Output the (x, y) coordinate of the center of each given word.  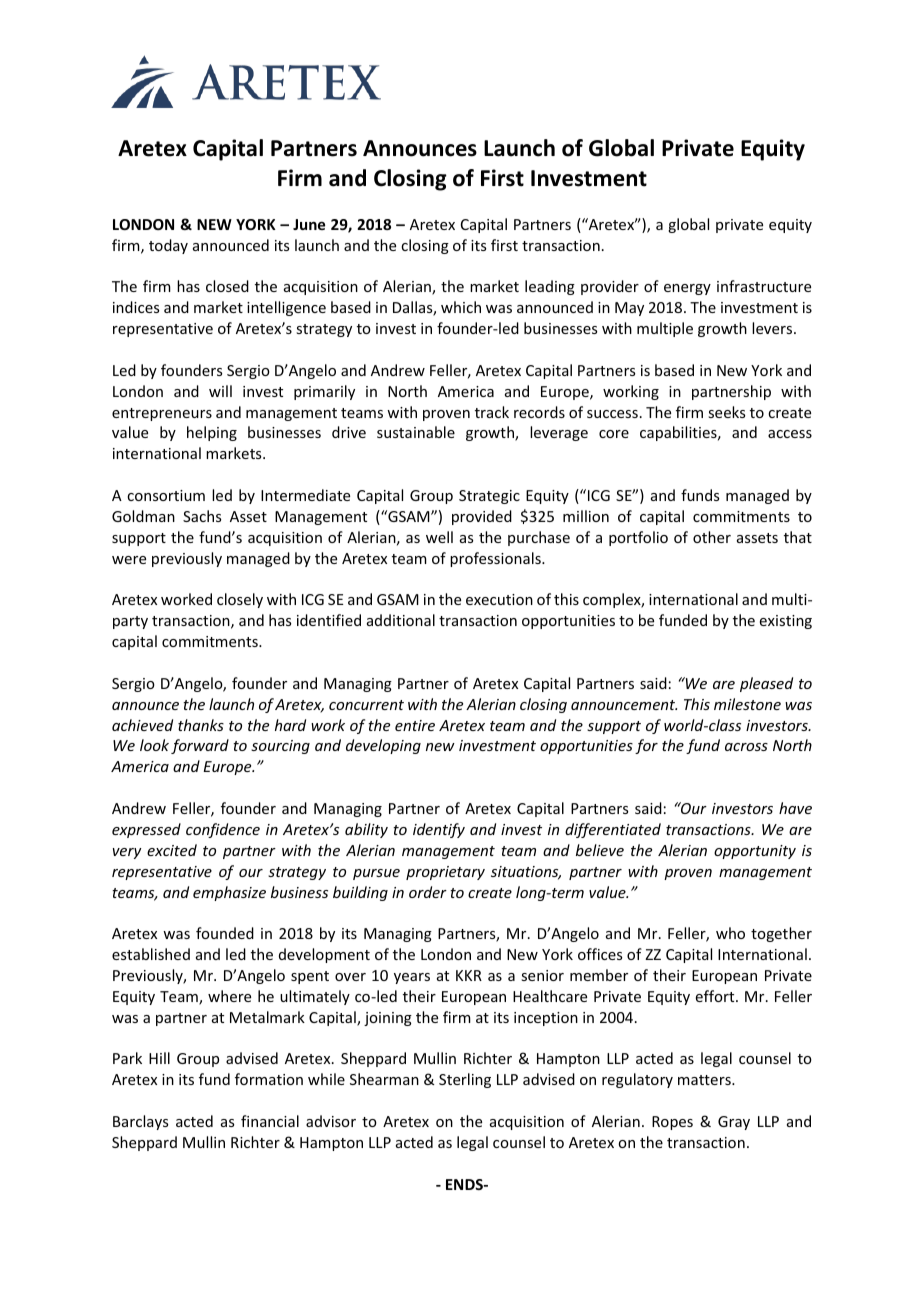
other (712, 537)
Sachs (202, 516)
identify (439, 830)
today (168, 246)
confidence (223, 830)
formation (269, 1079)
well (439, 537)
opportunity (755, 852)
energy (687, 289)
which (461, 307)
